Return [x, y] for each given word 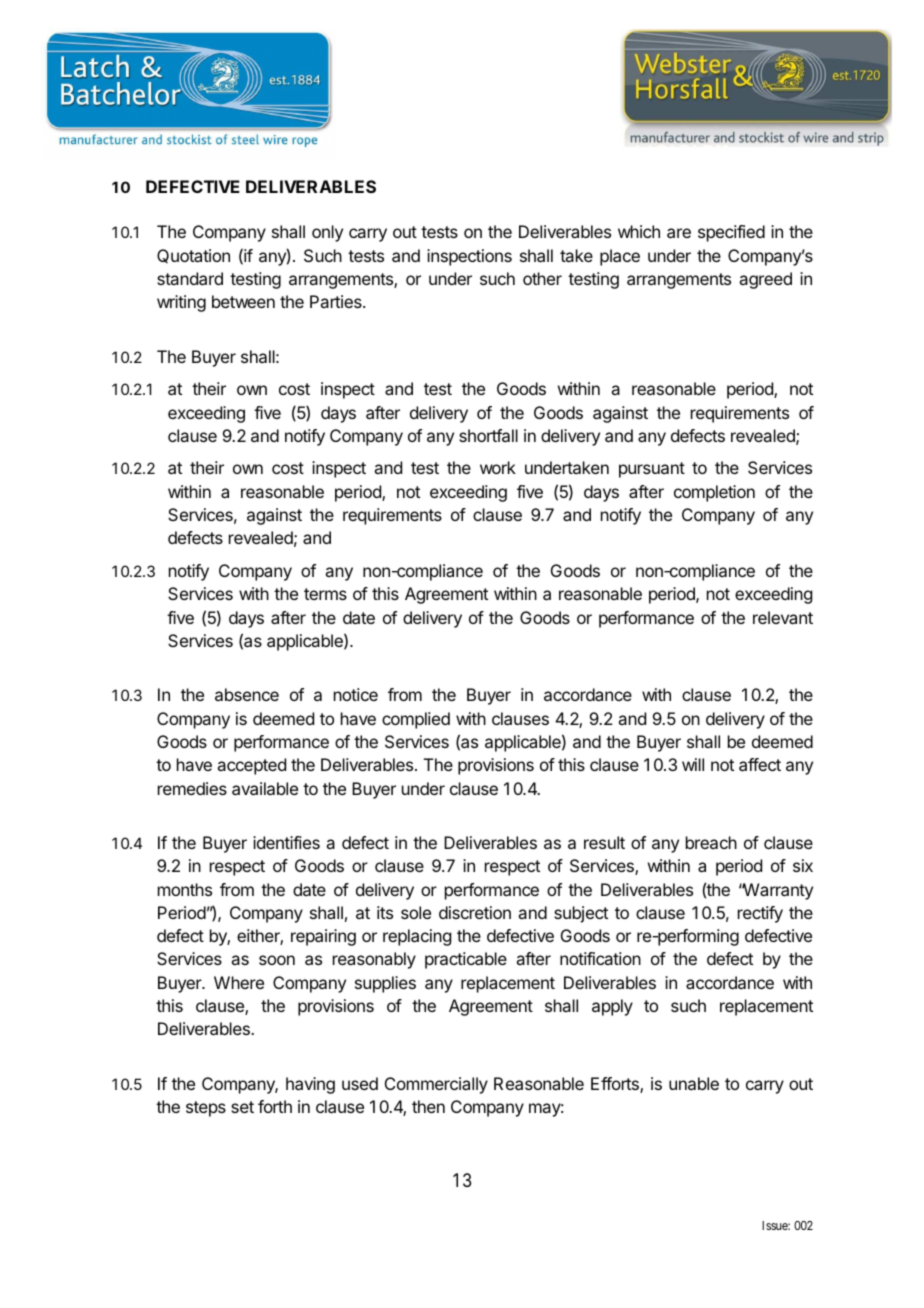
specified [731, 233]
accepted [251, 766]
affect [760, 764]
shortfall [488, 435]
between [243, 301]
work [498, 467]
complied [416, 720]
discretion [475, 912]
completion [714, 493]
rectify [760, 914]
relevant [783, 617]
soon [277, 960]
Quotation [193, 256]
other [542, 278]
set [242, 1107]
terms [325, 594]
